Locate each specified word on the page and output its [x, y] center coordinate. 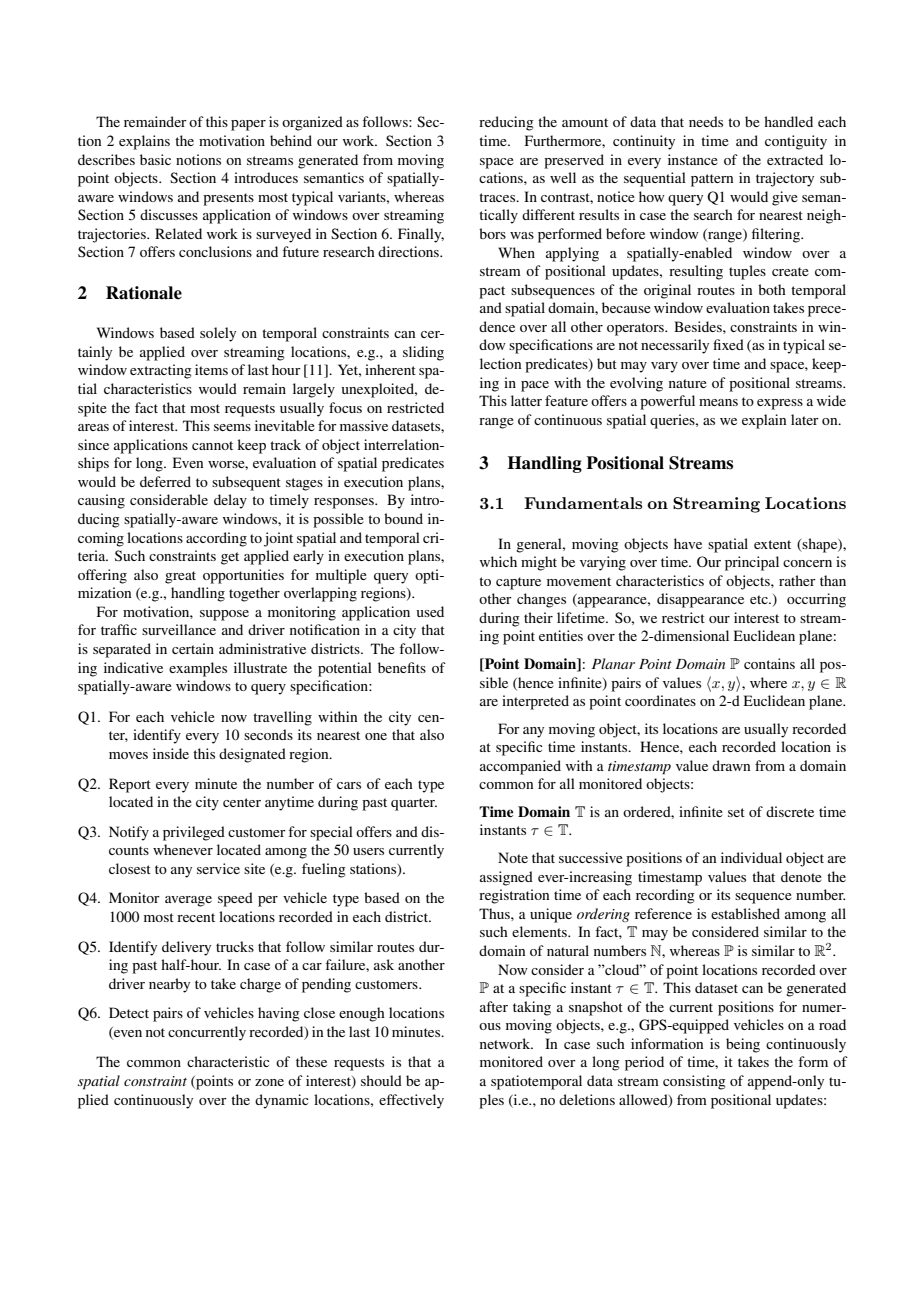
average [188, 901]
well [563, 177]
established [745, 913]
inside [171, 753]
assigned [506, 878]
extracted [795, 159]
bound [403, 518]
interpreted [535, 702]
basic [155, 159]
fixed [728, 344]
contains [769, 663]
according [216, 539]
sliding [423, 353]
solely [218, 334]
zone [269, 1082]
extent [772, 544]
